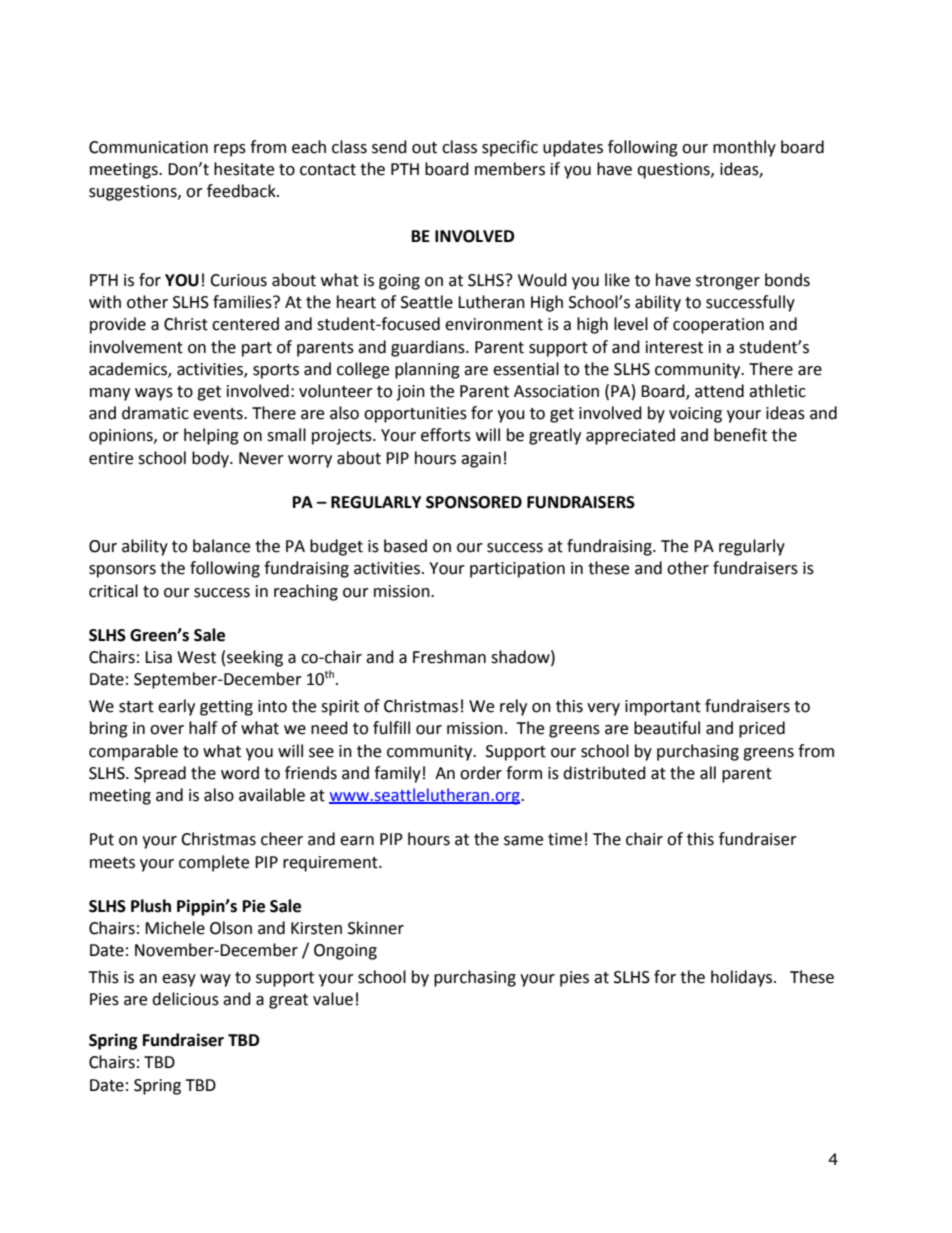 This screenshot has width=952, height=1233. Describe the element at coordinates (405, 546) in the screenshot. I see `based` at that location.
